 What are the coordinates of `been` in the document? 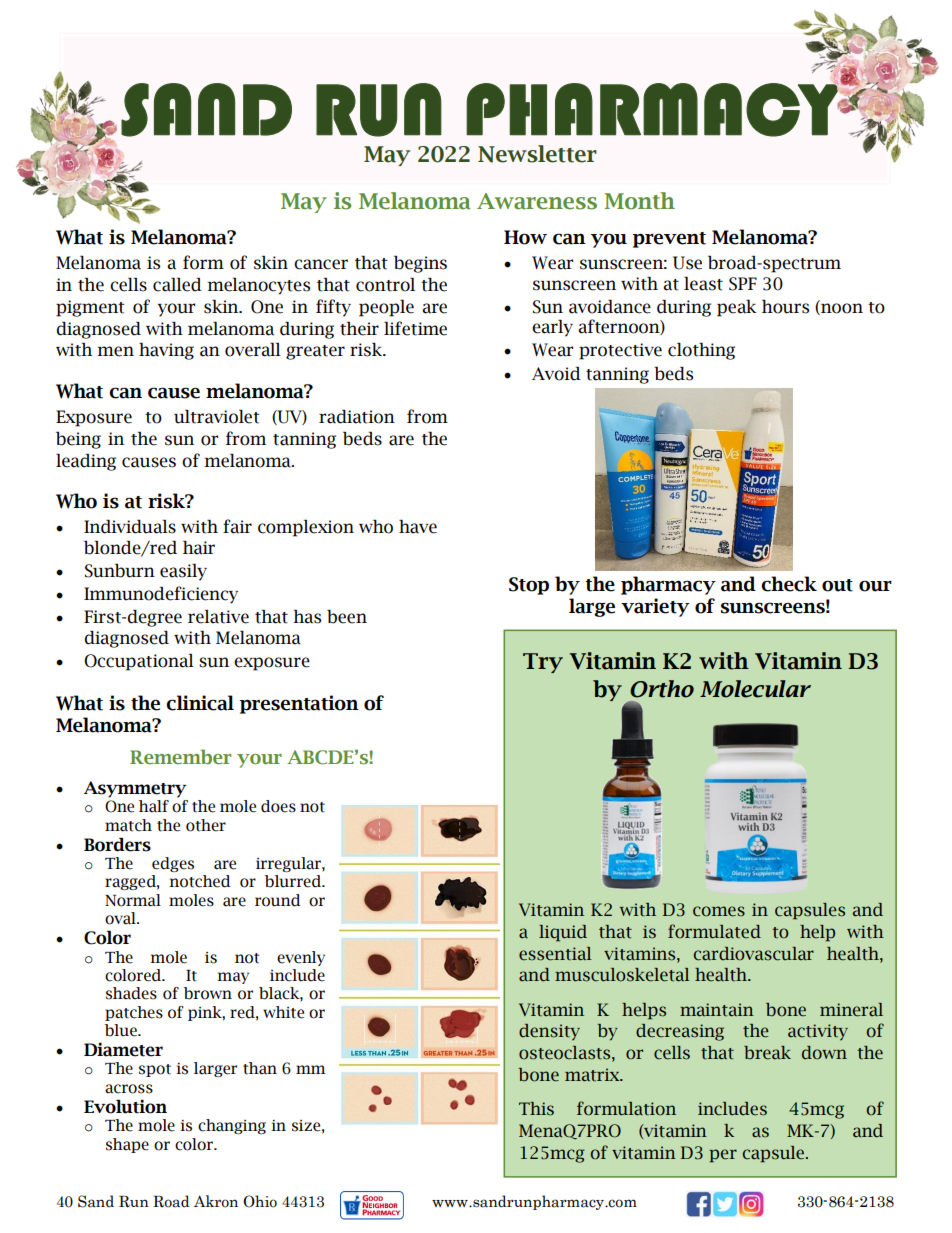 It's located at (347, 617).
